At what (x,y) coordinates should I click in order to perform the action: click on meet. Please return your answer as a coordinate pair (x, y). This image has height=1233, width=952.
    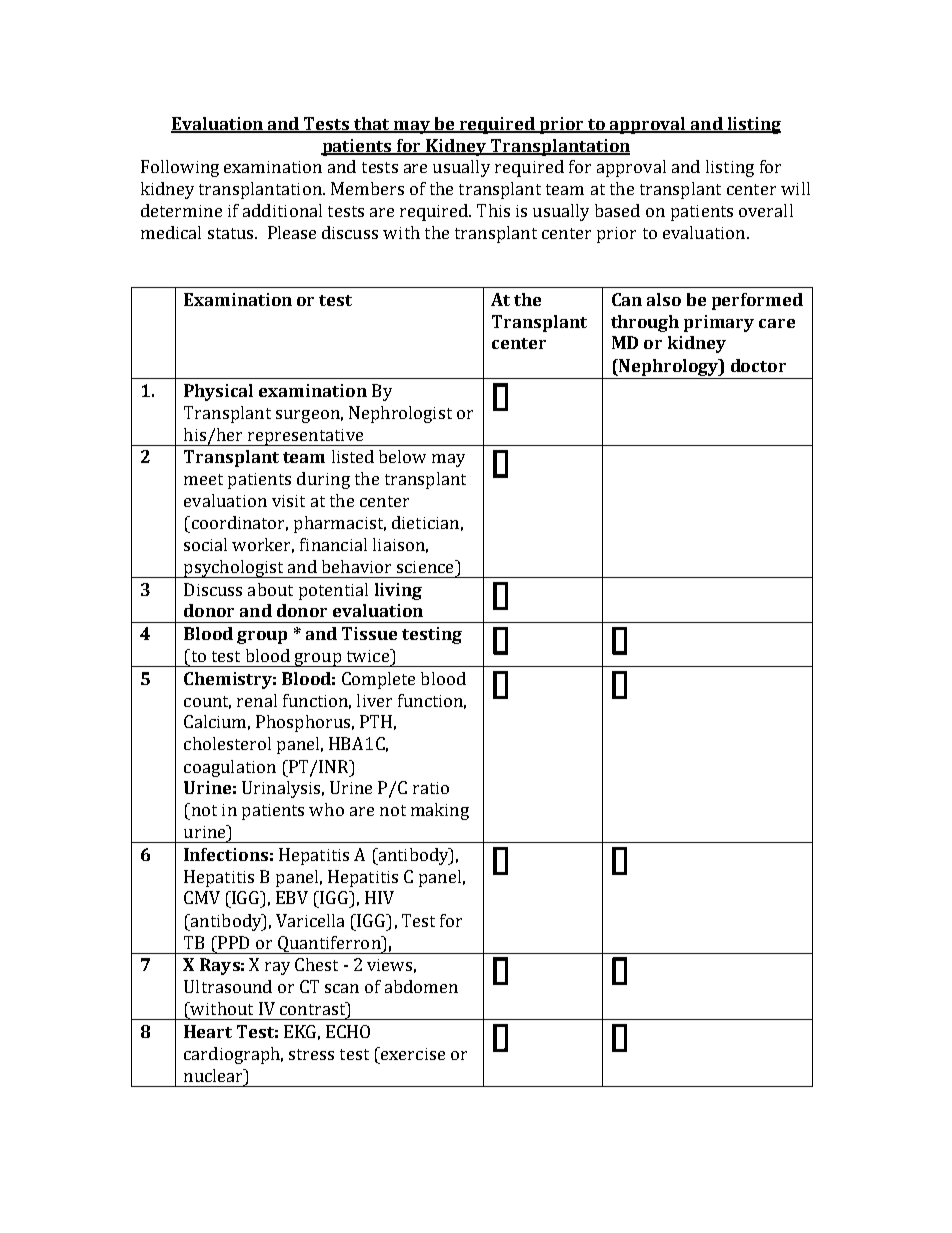
    Looking at the image, I should click on (203, 479).
